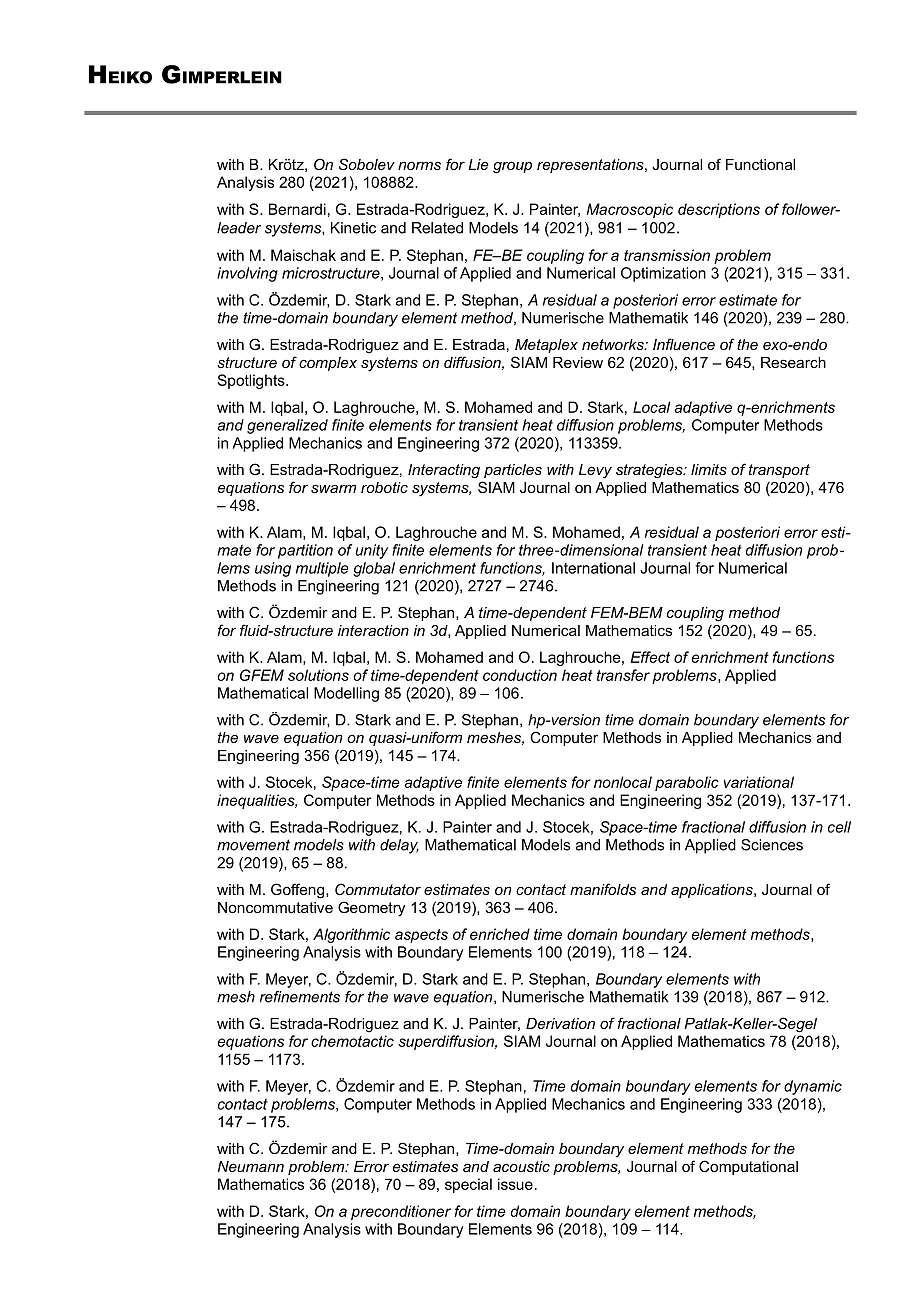  What do you see at coordinates (760, 164) in the screenshot?
I see `Functional` at bounding box center [760, 164].
